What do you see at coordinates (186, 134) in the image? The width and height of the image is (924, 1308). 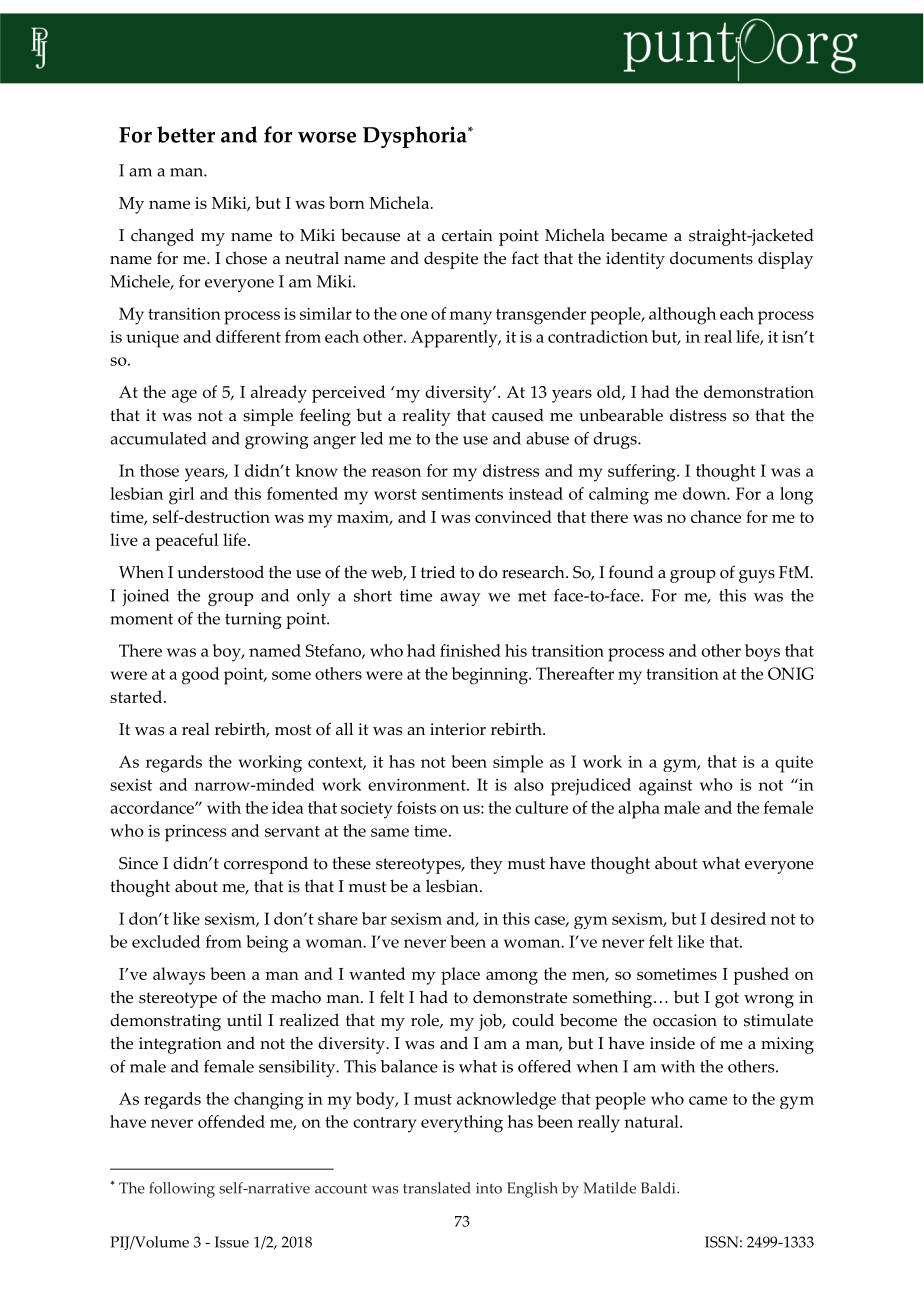 I see `better` at bounding box center [186, 134].
